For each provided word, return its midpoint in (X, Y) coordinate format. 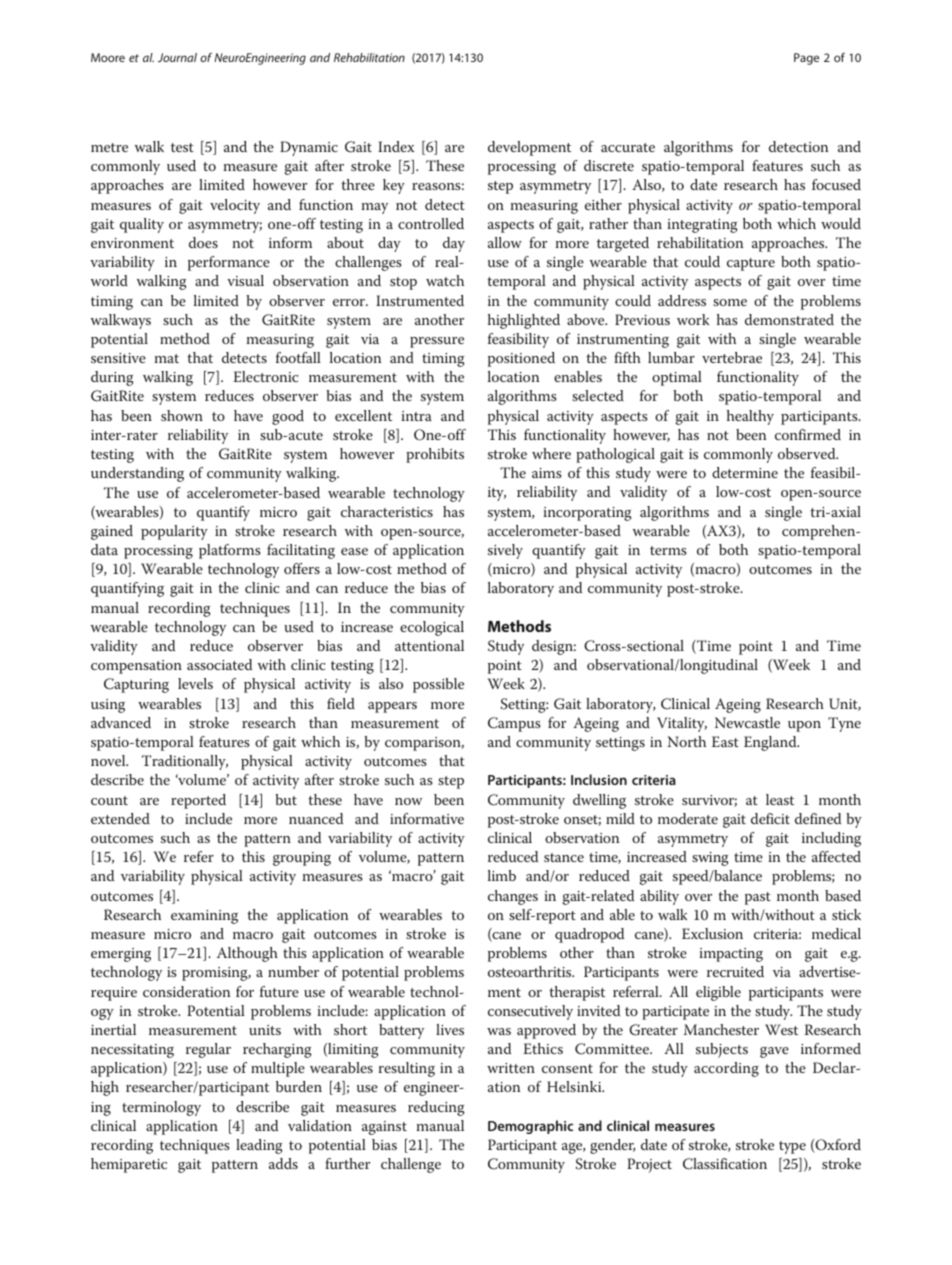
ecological (432, 628)
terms (668, 550)
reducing (436, 1108)
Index (396, 146)
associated (219, 664)
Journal (177, 57)
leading (259, 1146)
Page (806, 59)
